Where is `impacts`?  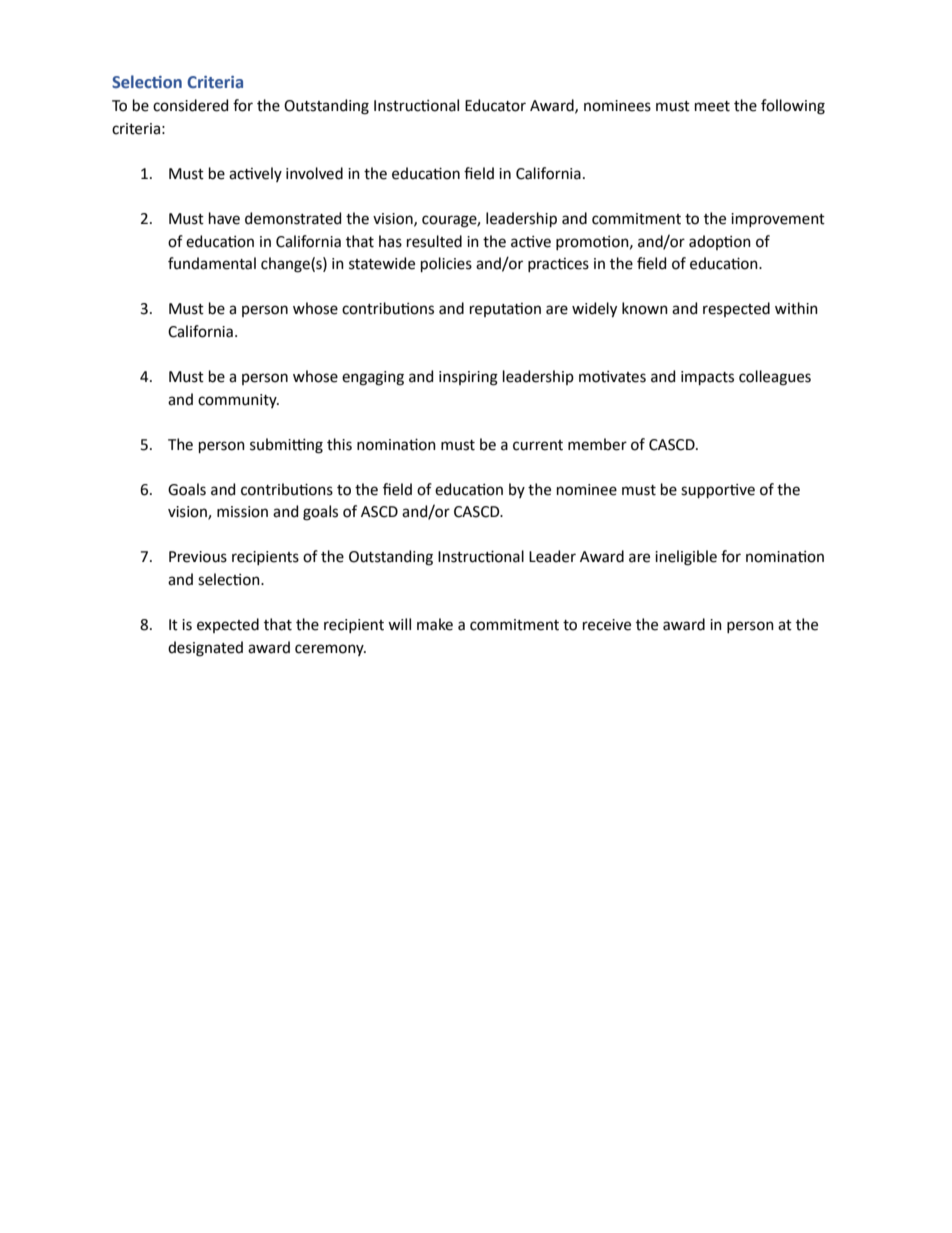
impacts is located at coordinates (707, 378).
